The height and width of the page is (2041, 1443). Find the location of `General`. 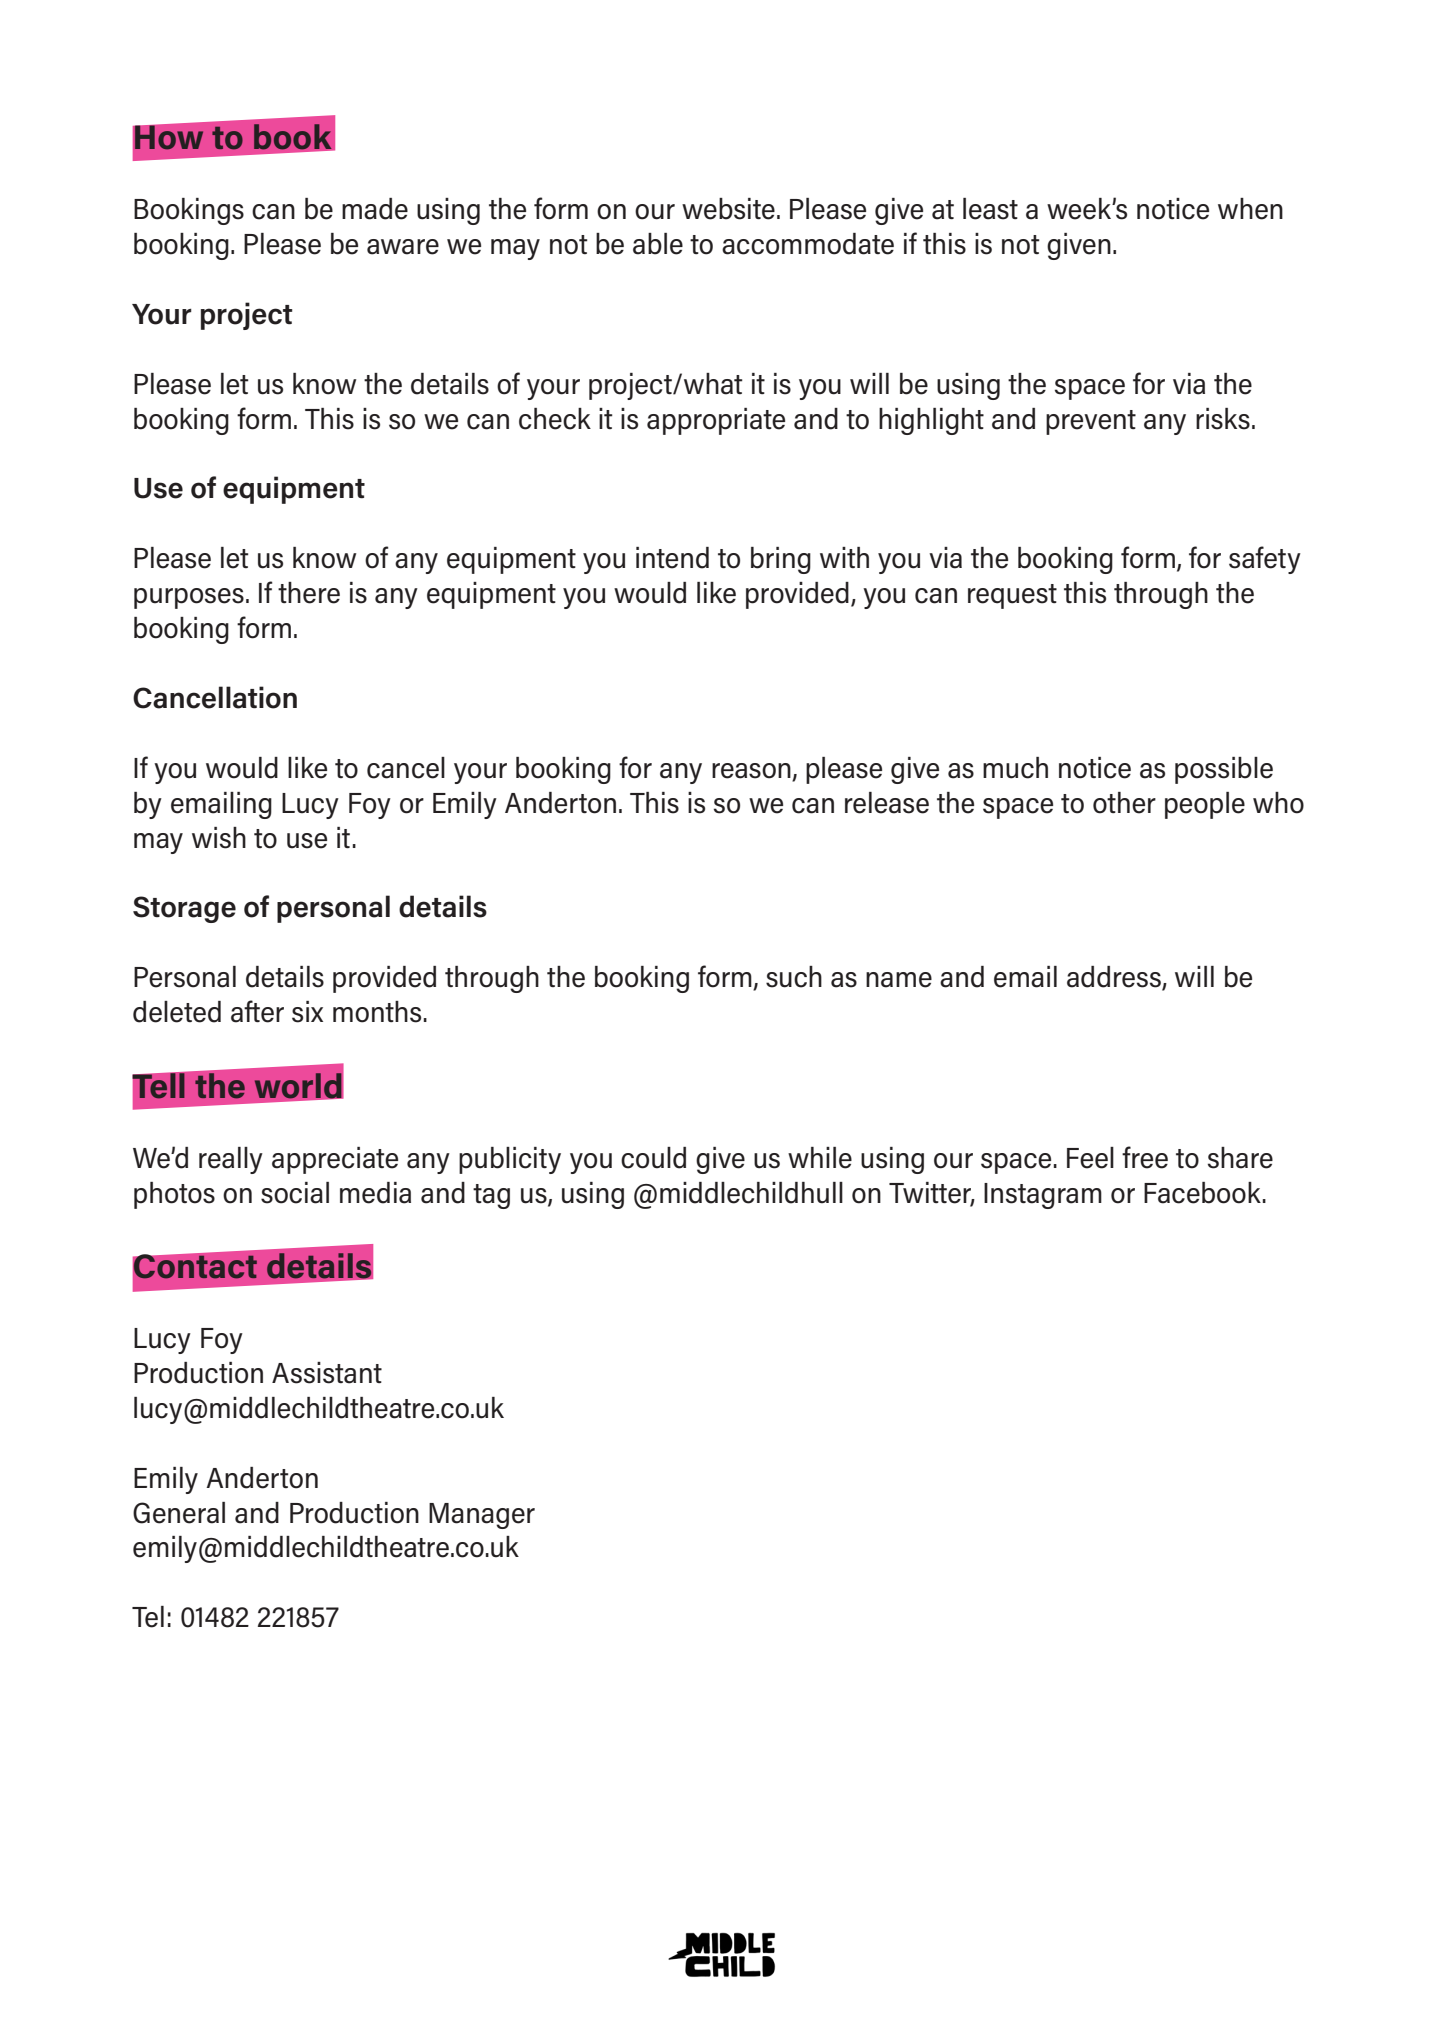

General is located at coordinates (179, 1513).
